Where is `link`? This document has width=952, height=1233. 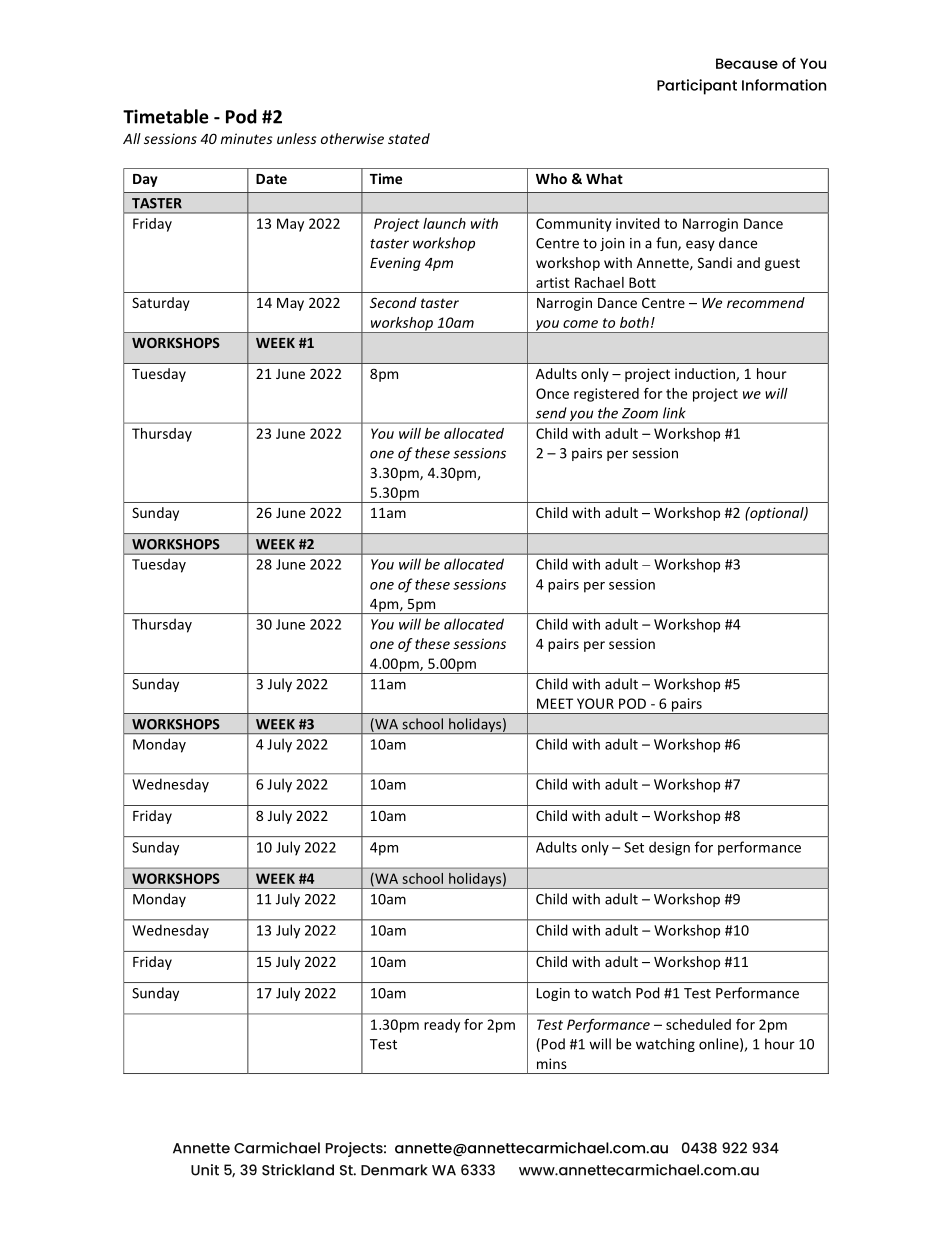
link is located at coordinates (674, 413).
